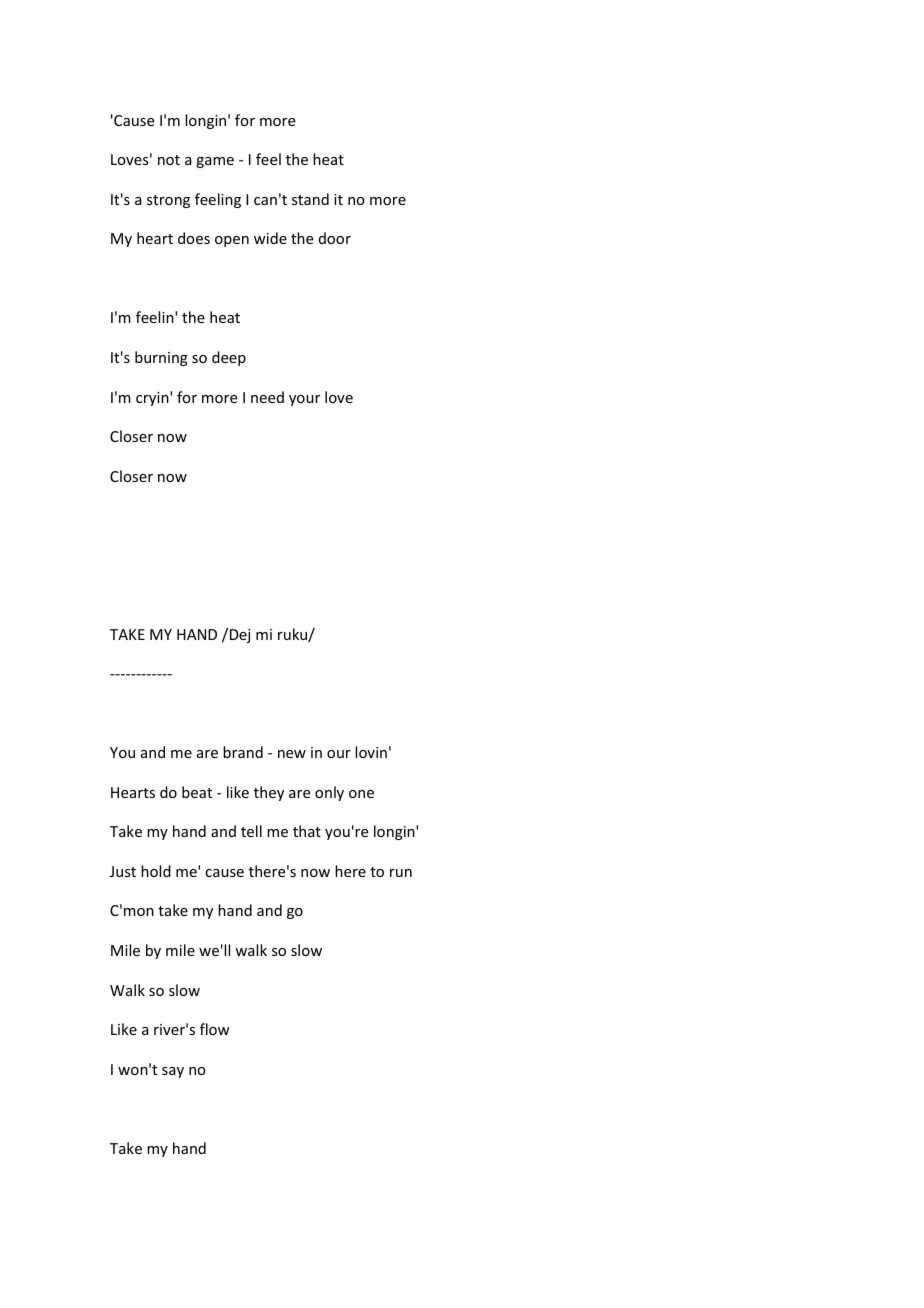  I want to click on need, so click(267, 397).
